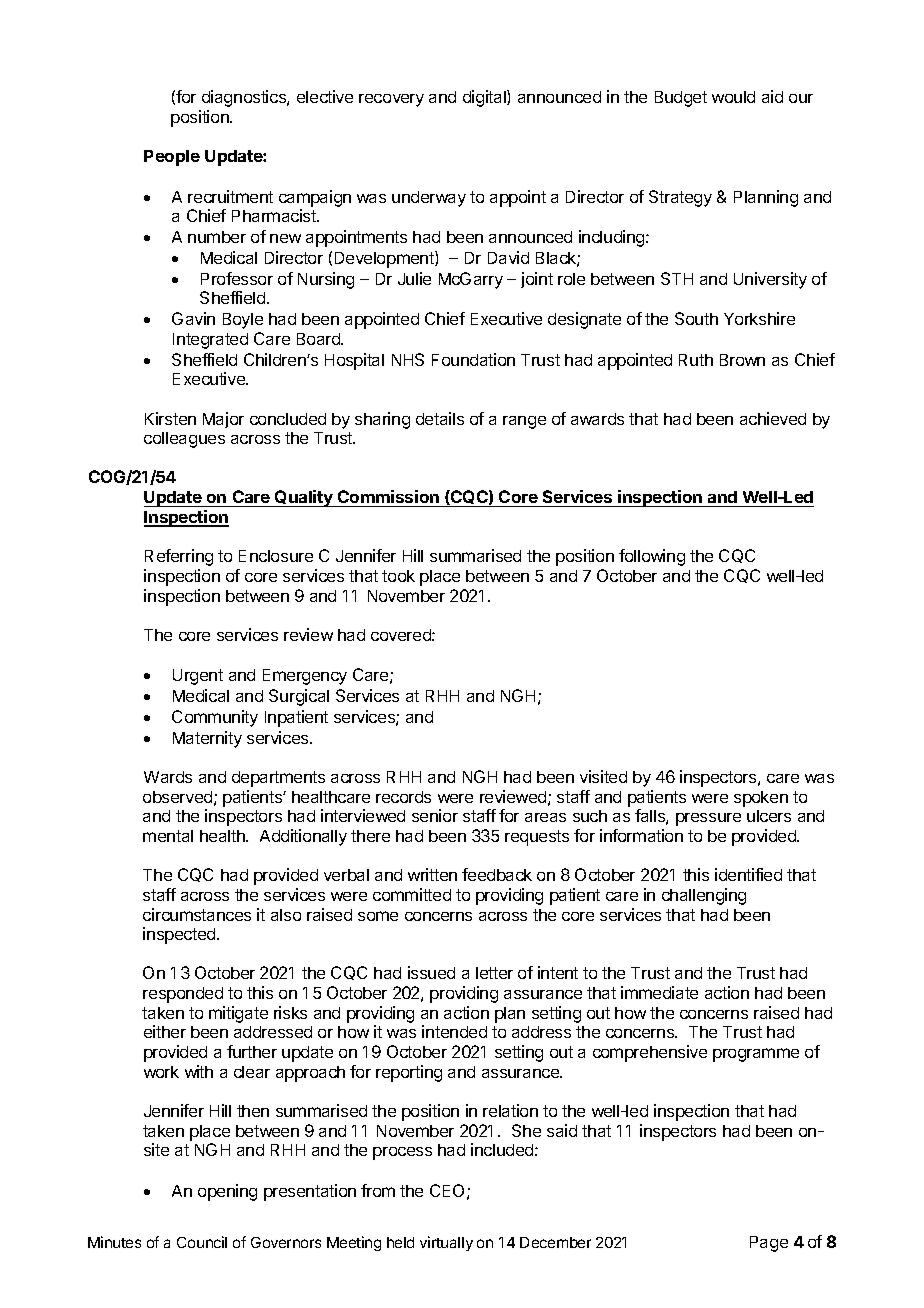 Image resolution: width=924 pixels, height=1308 pixels. I want to click on opening, so click(227, 1192).
